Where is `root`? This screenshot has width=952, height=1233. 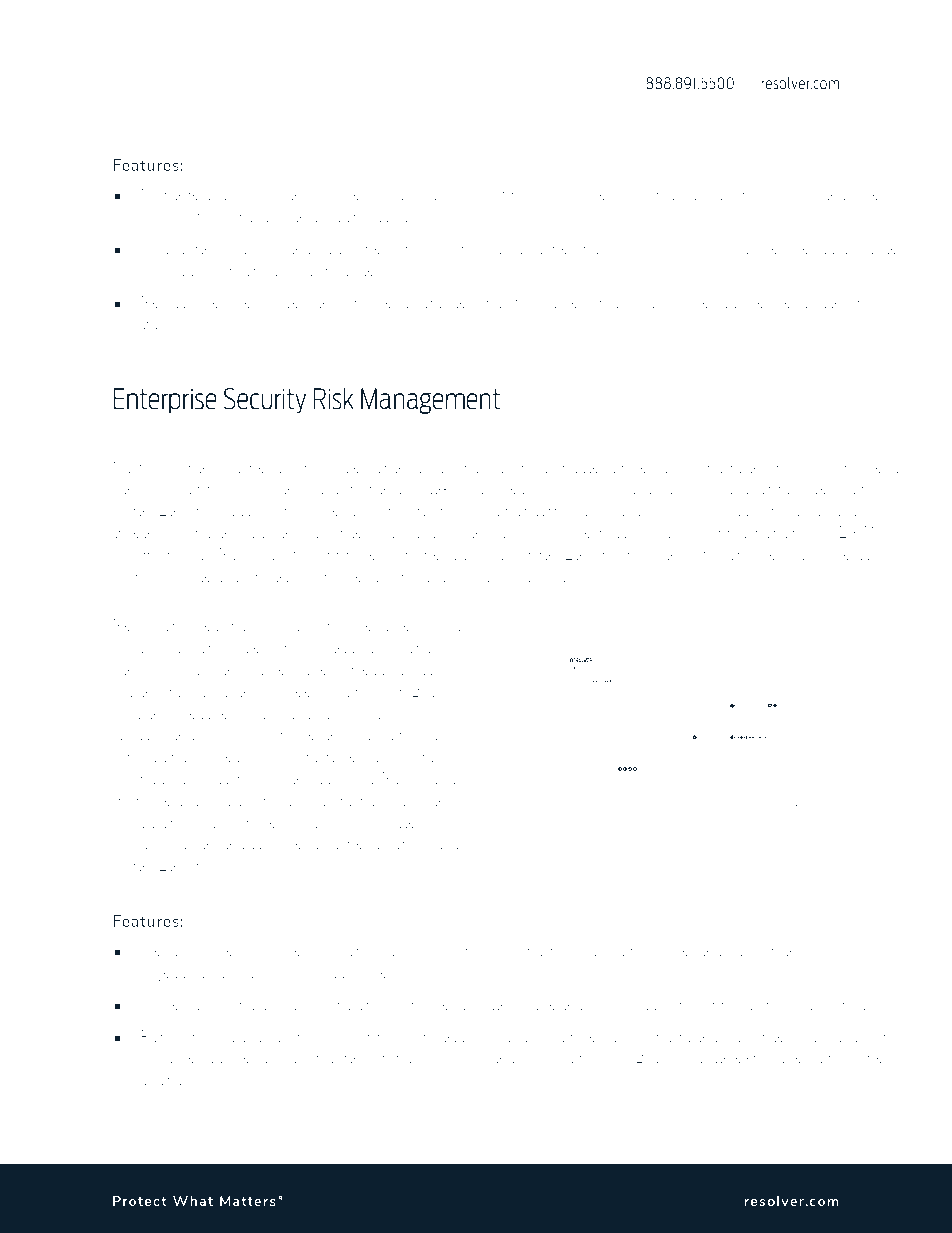 root is located at coordinates (220, 1036).
